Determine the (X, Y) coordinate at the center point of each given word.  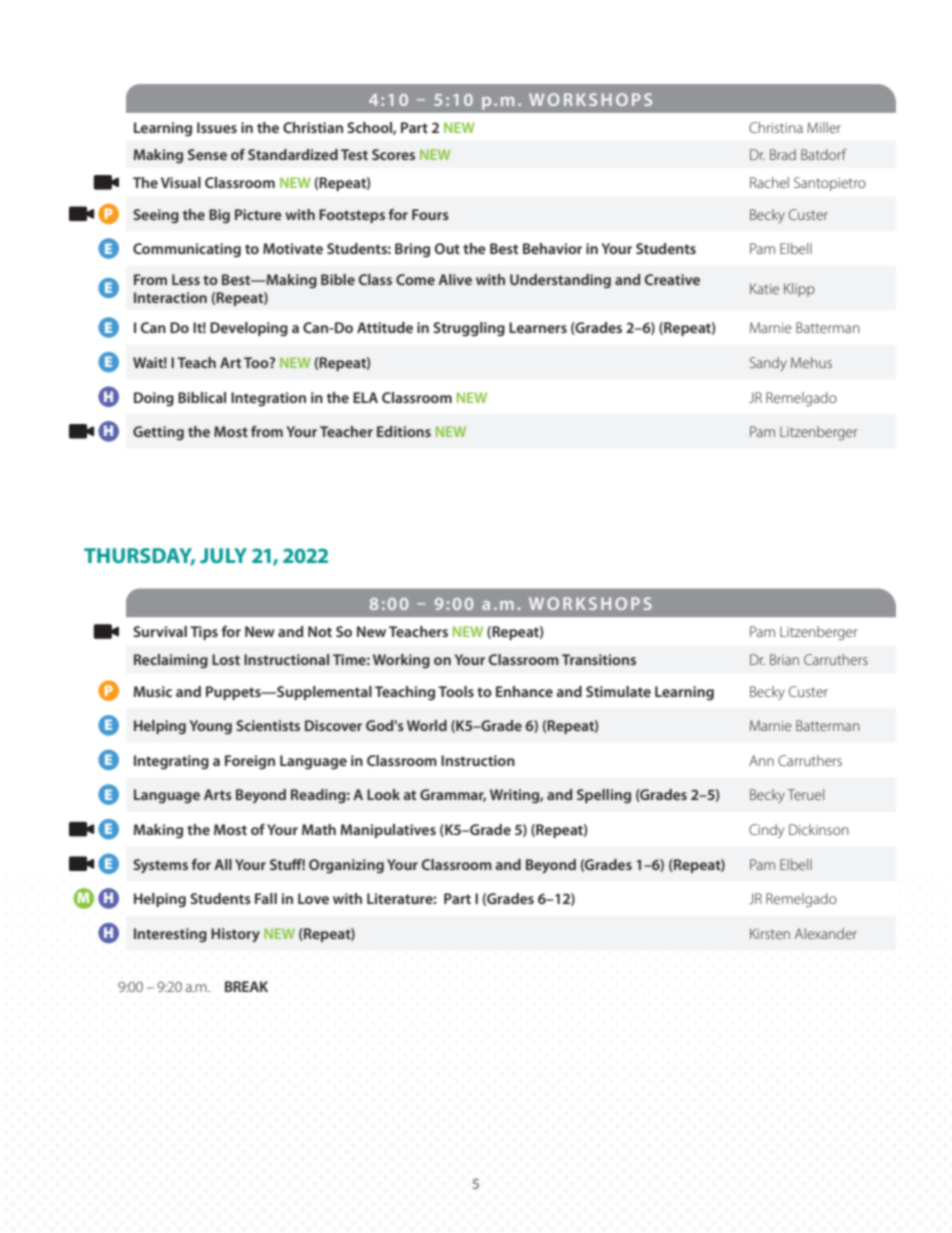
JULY (223, 555)
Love (313, 898)
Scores (393, 154)
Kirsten (770, 933)
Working (401, 661)
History (235, 935)
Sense (207, 154)
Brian (784, 659)
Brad (783, 154)
